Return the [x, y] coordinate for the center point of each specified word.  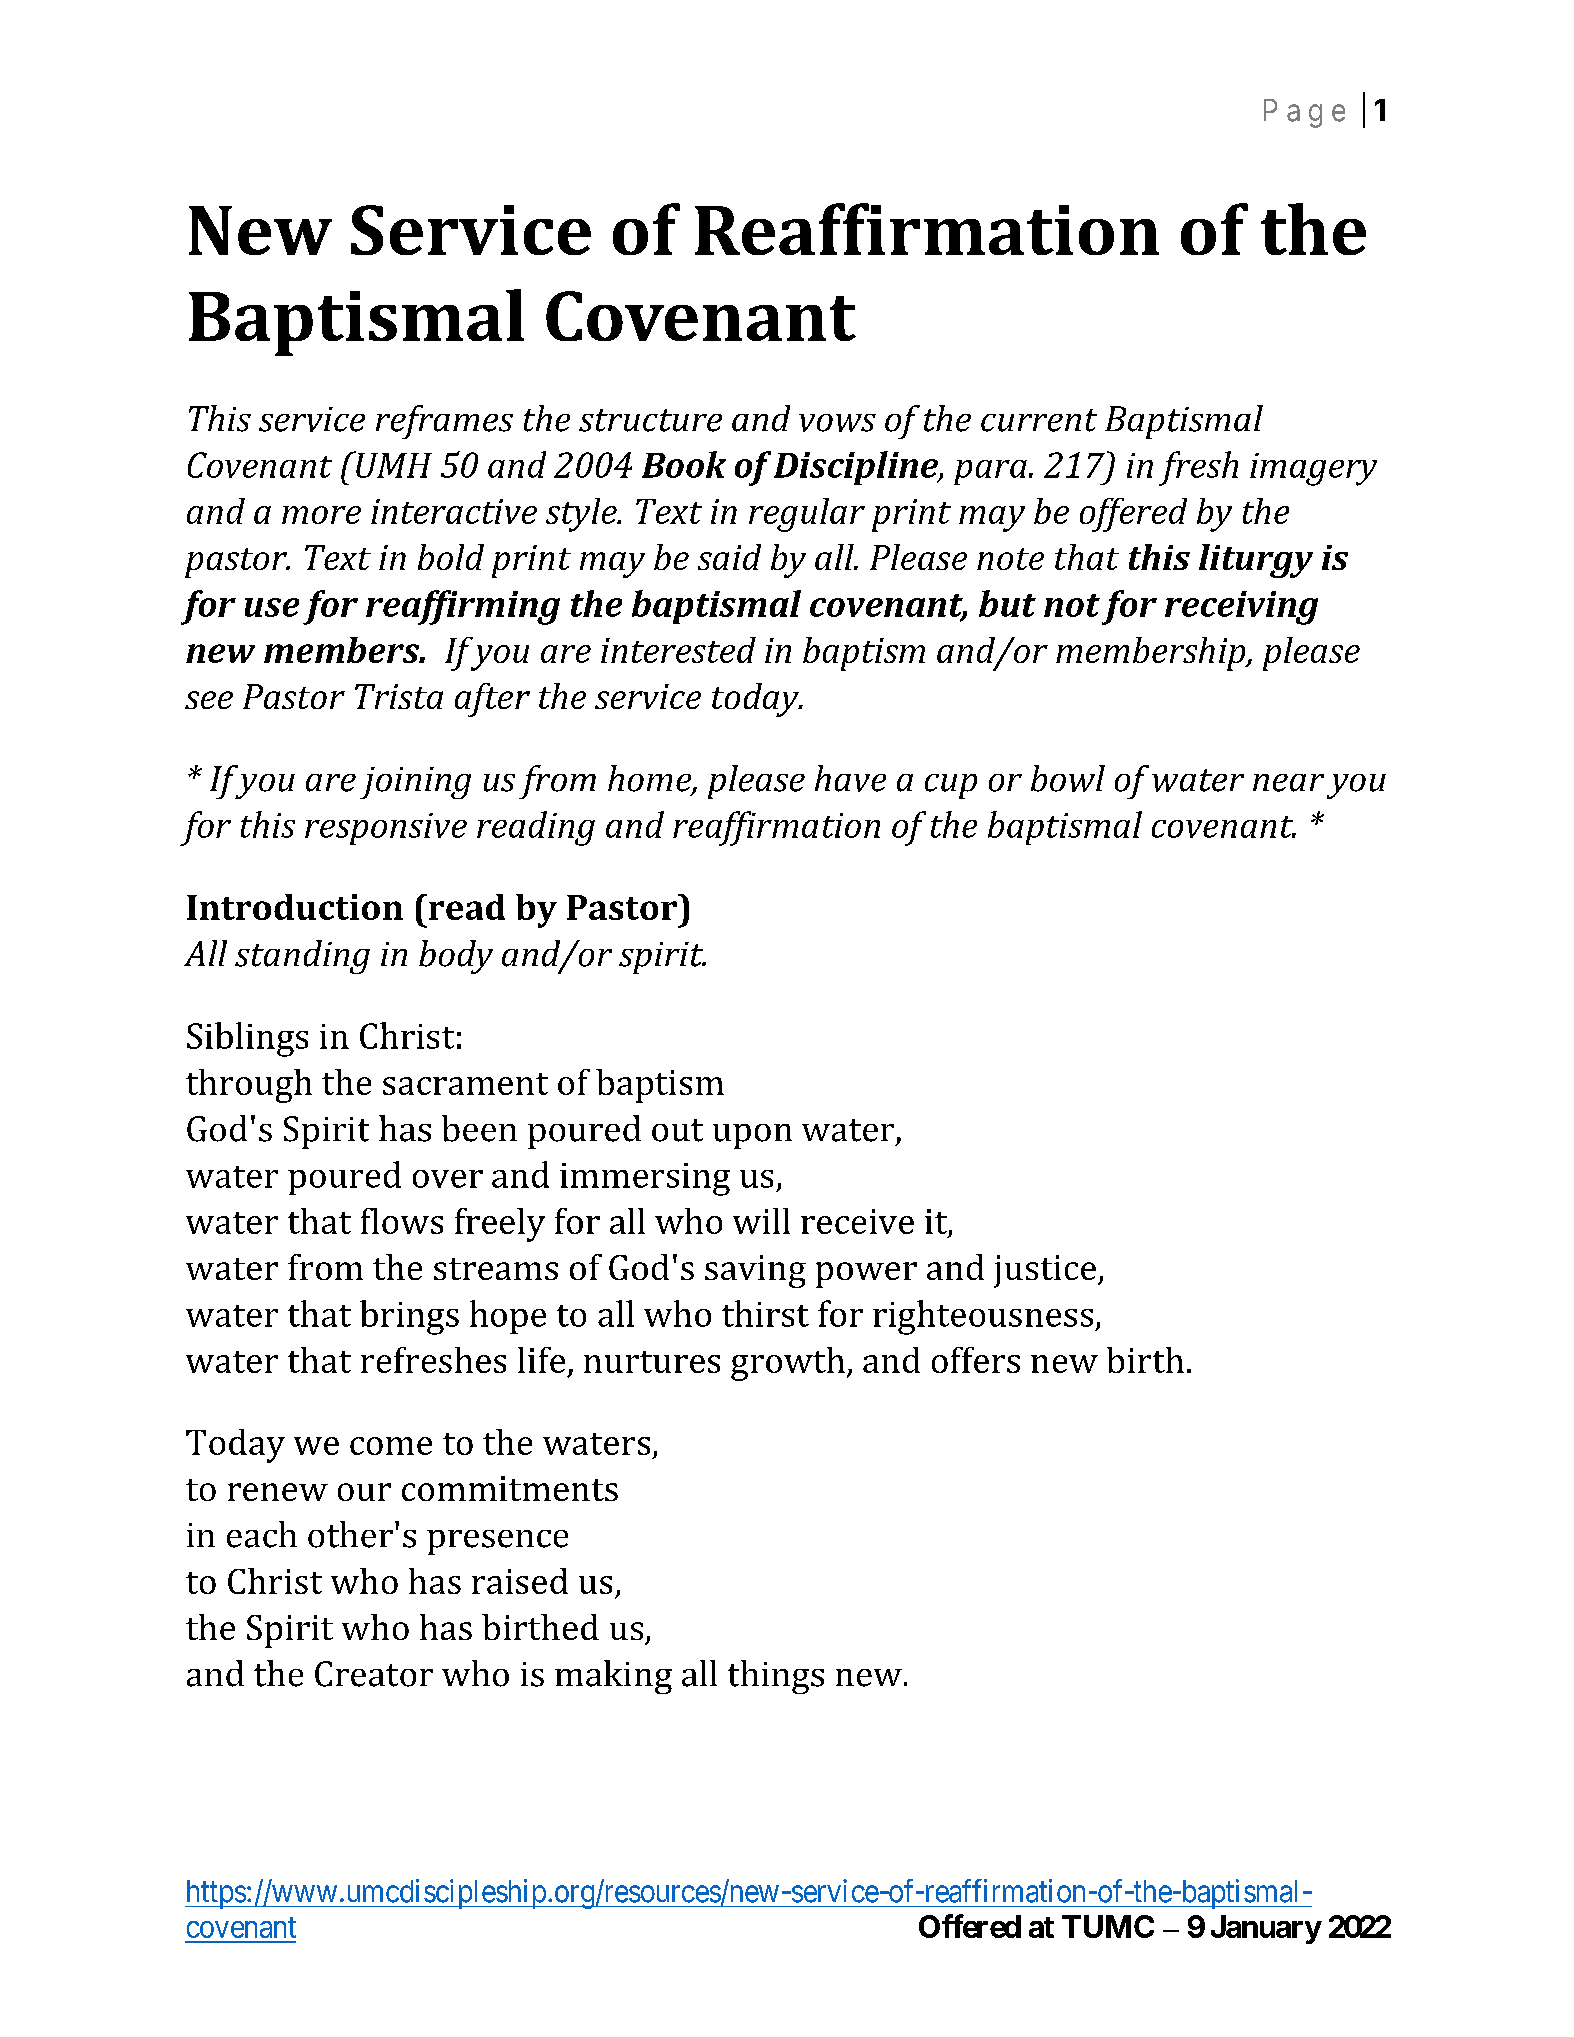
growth [788, 1364]
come [391, 1446]
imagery [1313, 469]
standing [302, 957]
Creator [374, 1674]
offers [976, 1360]
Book [684, 464]
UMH [393, 464]
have [850, 778]
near [1288, 783]
